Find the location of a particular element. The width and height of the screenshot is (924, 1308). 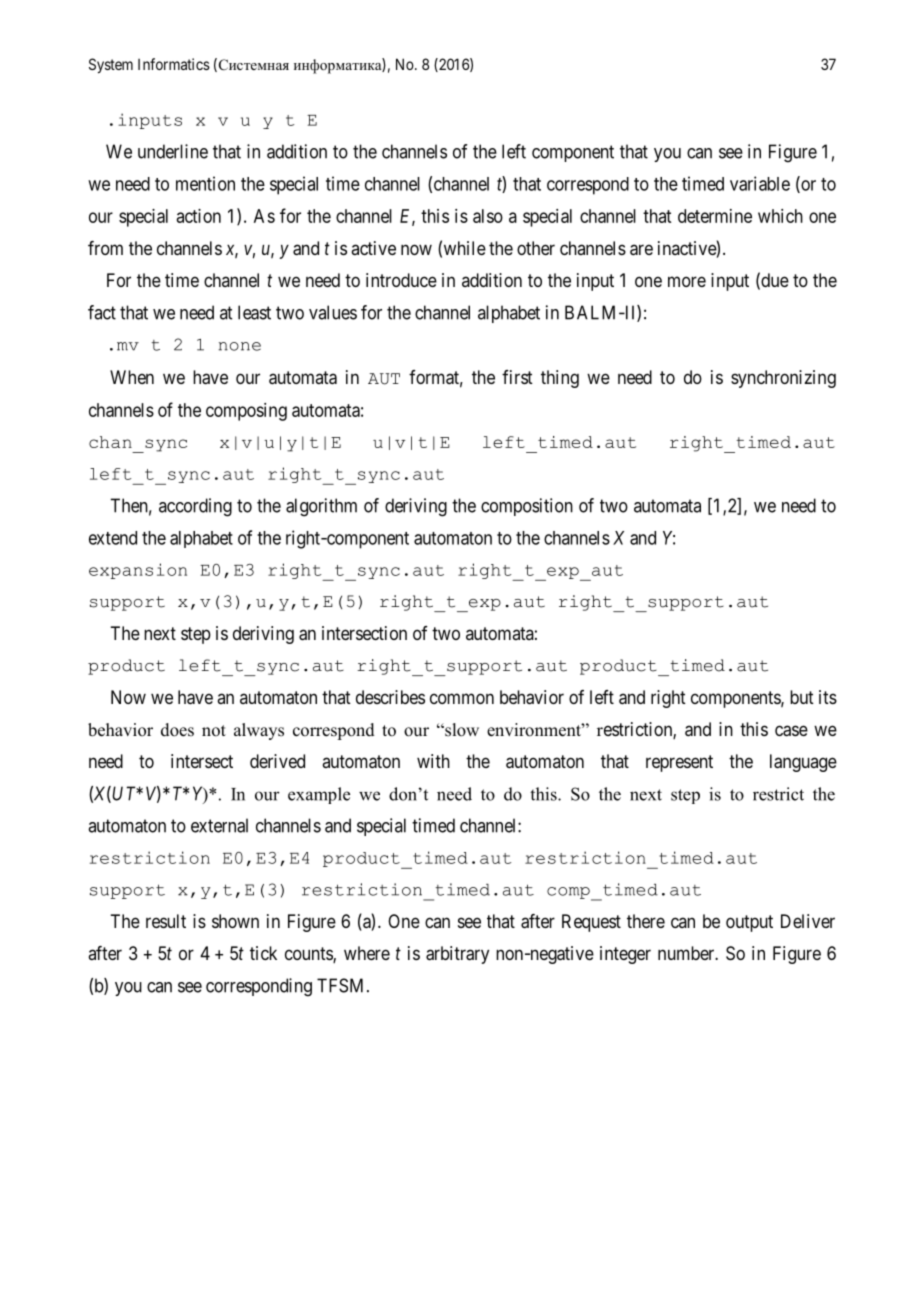

variable is located at coordinates (760, 183).
